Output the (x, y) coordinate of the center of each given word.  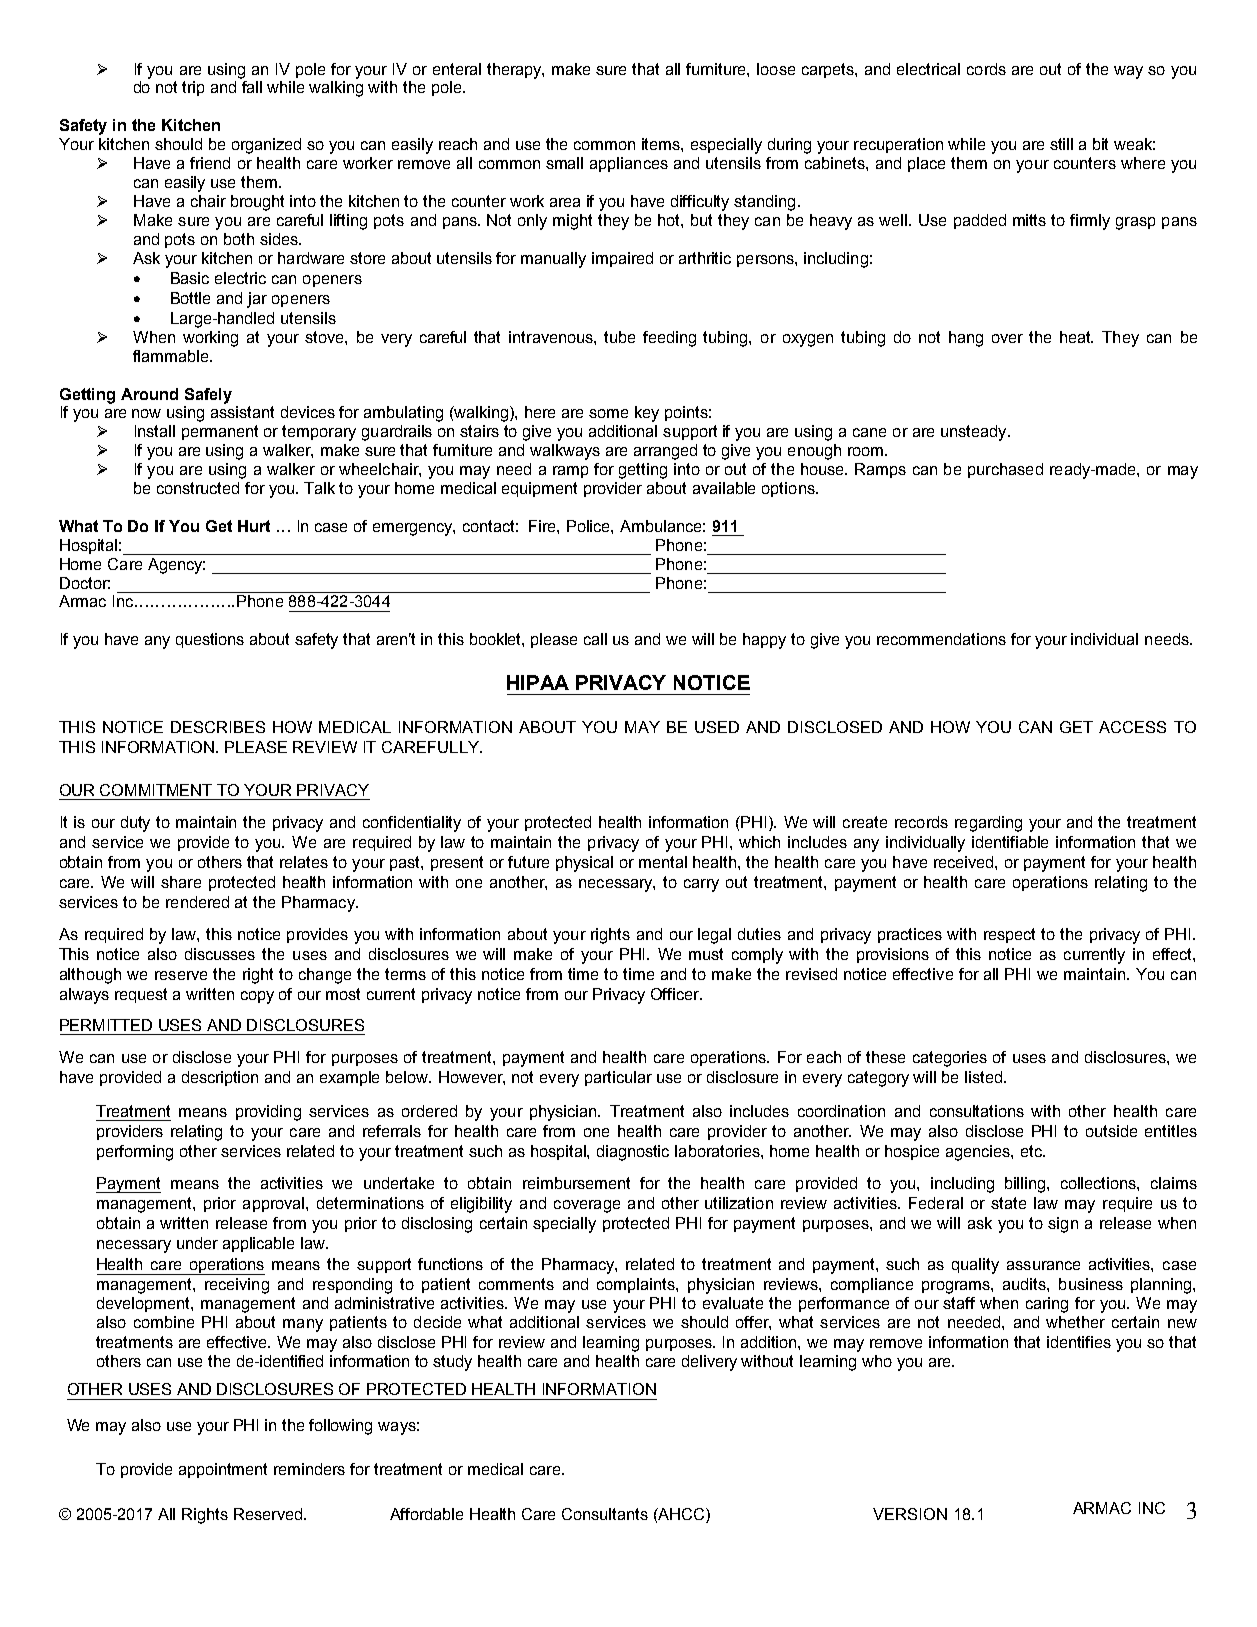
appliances (629, 164)
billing (1026, 1185)
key (647, 414)
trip (193, 88)
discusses (220, 954)
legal (714, 936)
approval (275, 1204)
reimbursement (576, 1183)
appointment (223, 1470)
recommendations (941, 639)
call (595, 639)
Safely (208, 396)
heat (1076, 337)
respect (1009, 935)
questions (210, 640)
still (1061, 144)
